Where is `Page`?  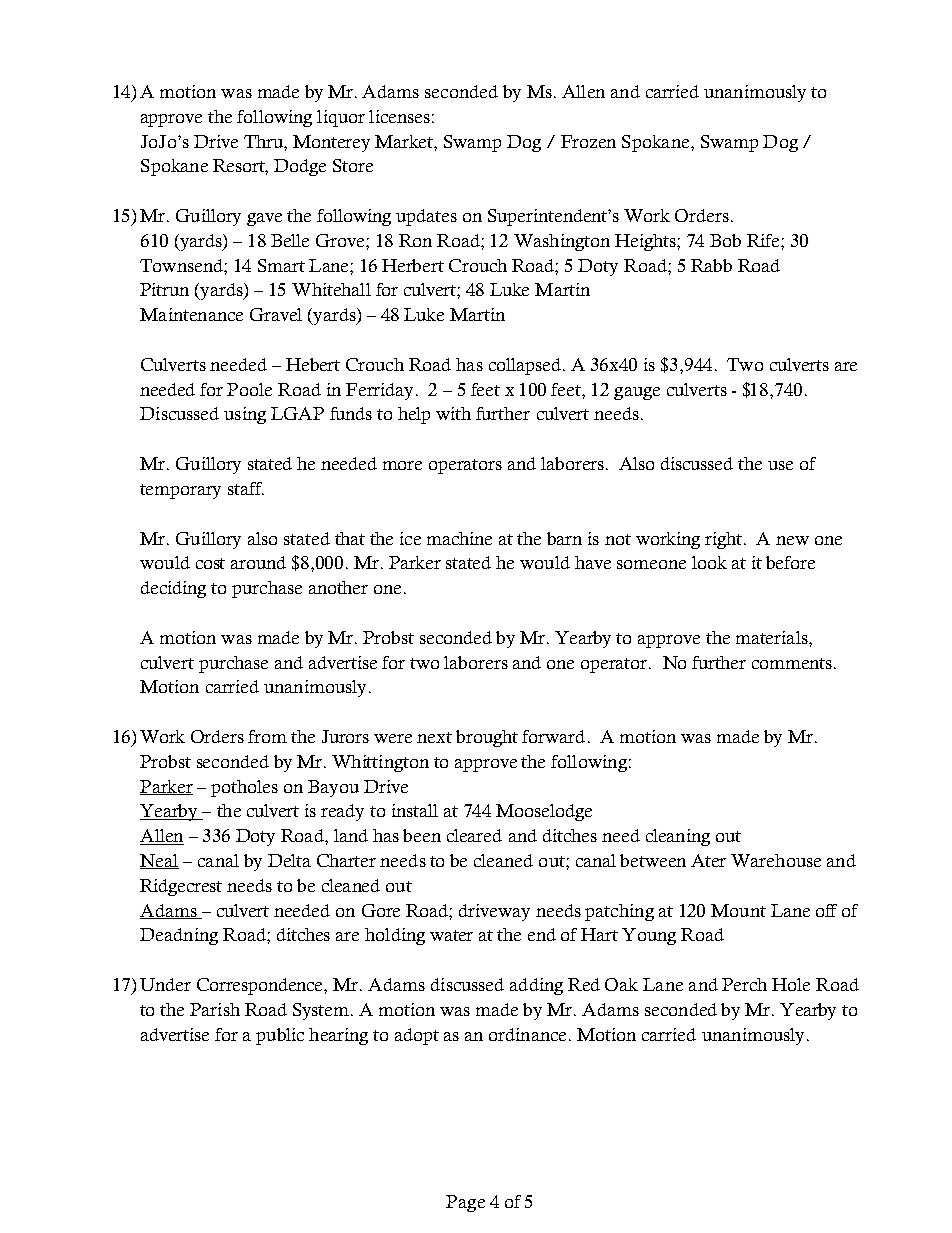 Page is located at coordinates (465, 1203).
